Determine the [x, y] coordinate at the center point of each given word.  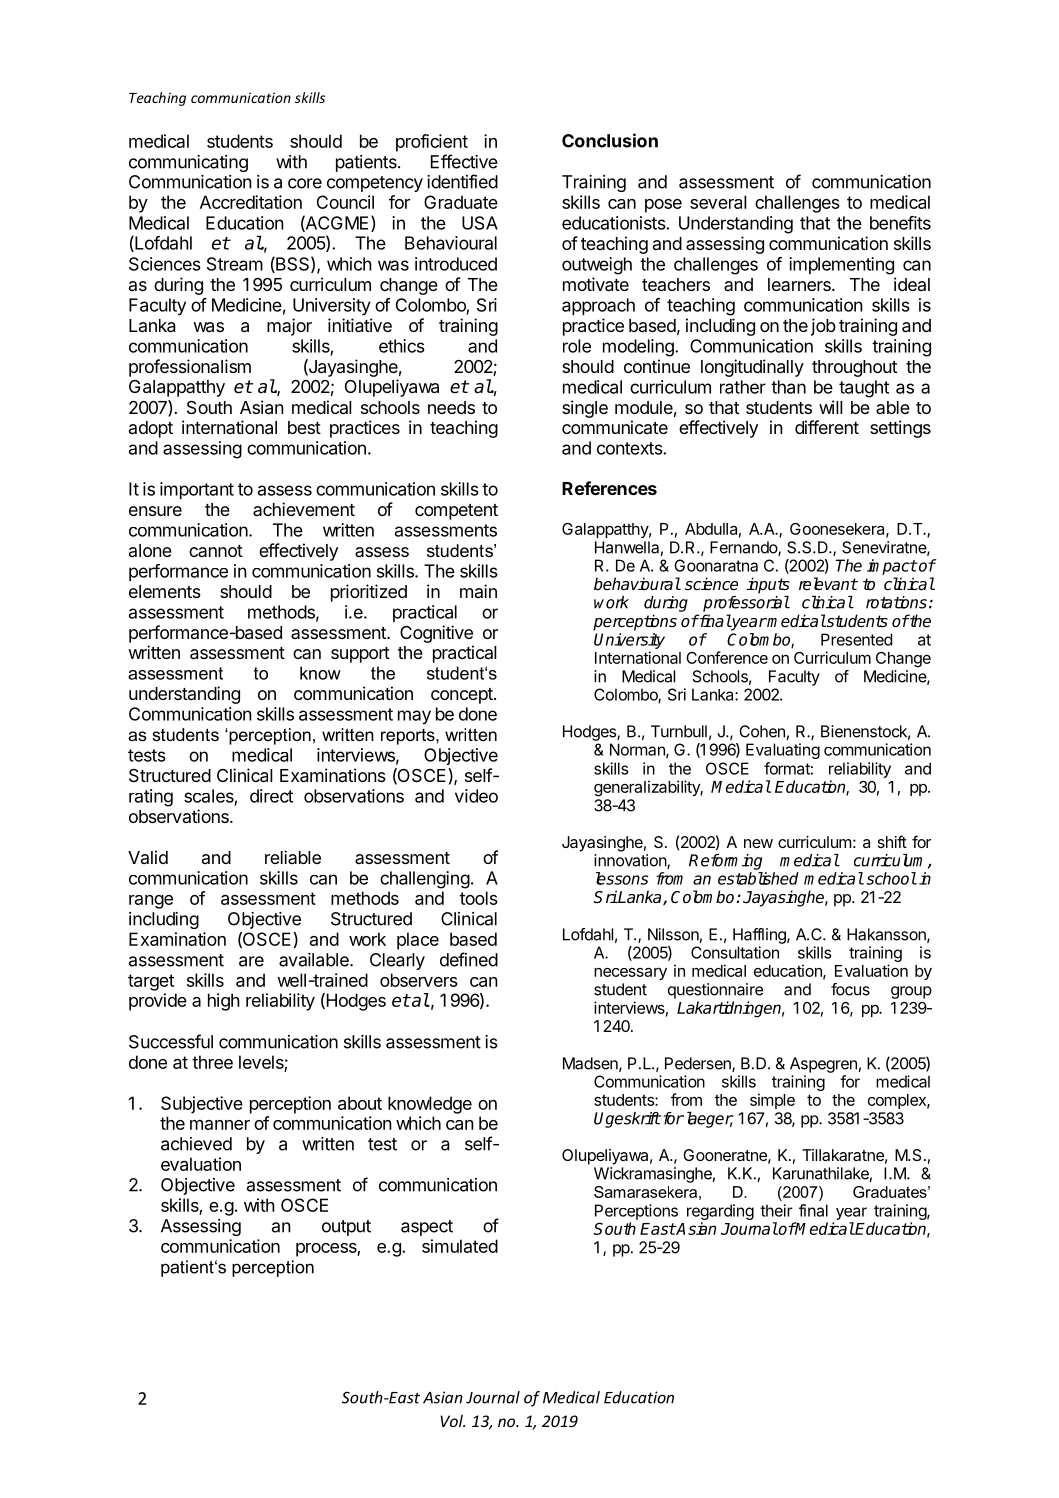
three [212, 1062]
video [476, 796]
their [776, 1210]
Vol [452, 1421]
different [827, 427]
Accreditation [251, 202]
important [197, 490]
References [609, 488]
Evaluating [783, 751]
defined [469, 959]
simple [772, 1101]
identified [462, 181]
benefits [900, 223]
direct [271, 796]
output [346, 1228]
